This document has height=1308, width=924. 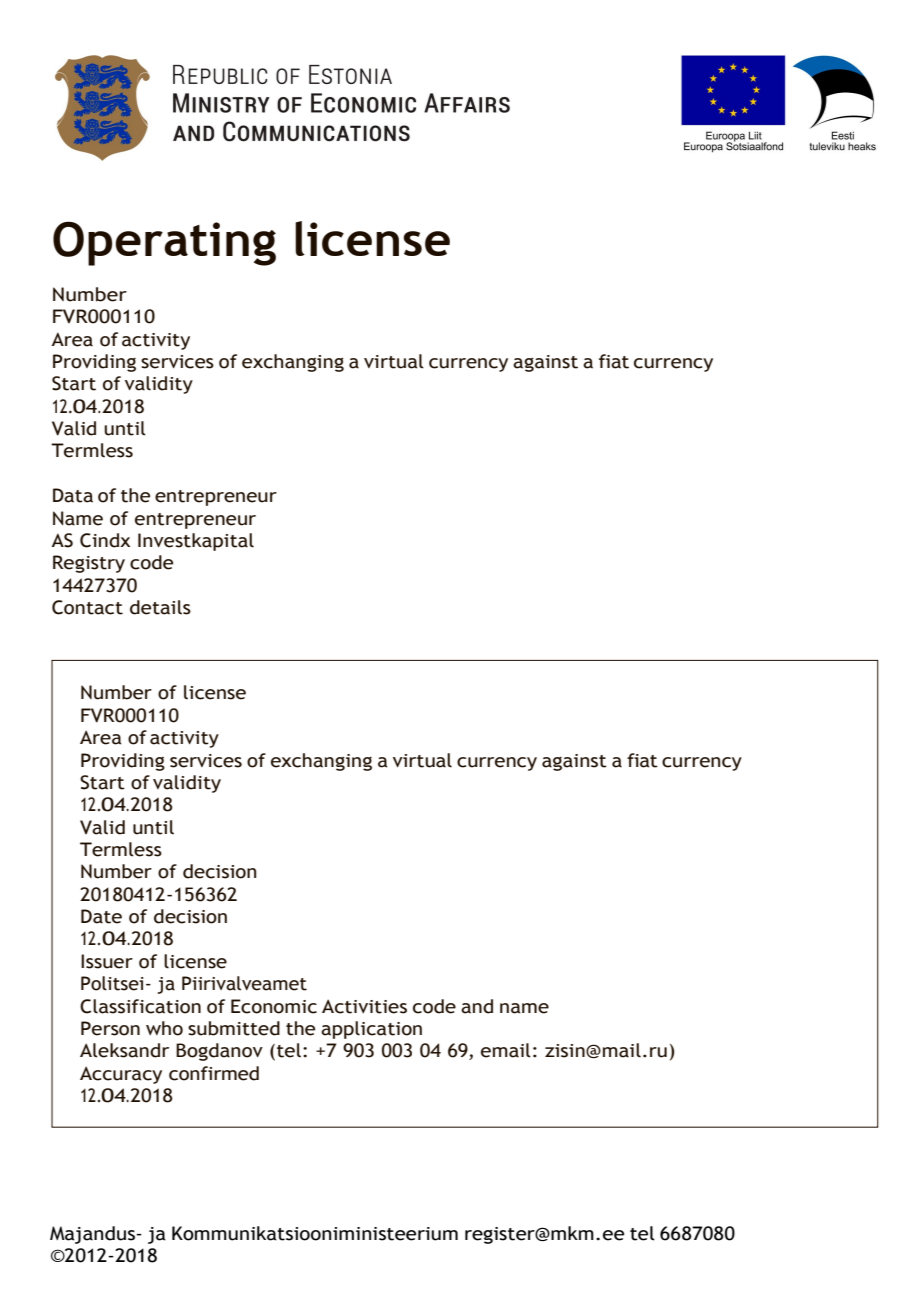 What do you see at coordinates (73, 495) in the document?
I see `Data` at bounding box center [73, 495].
